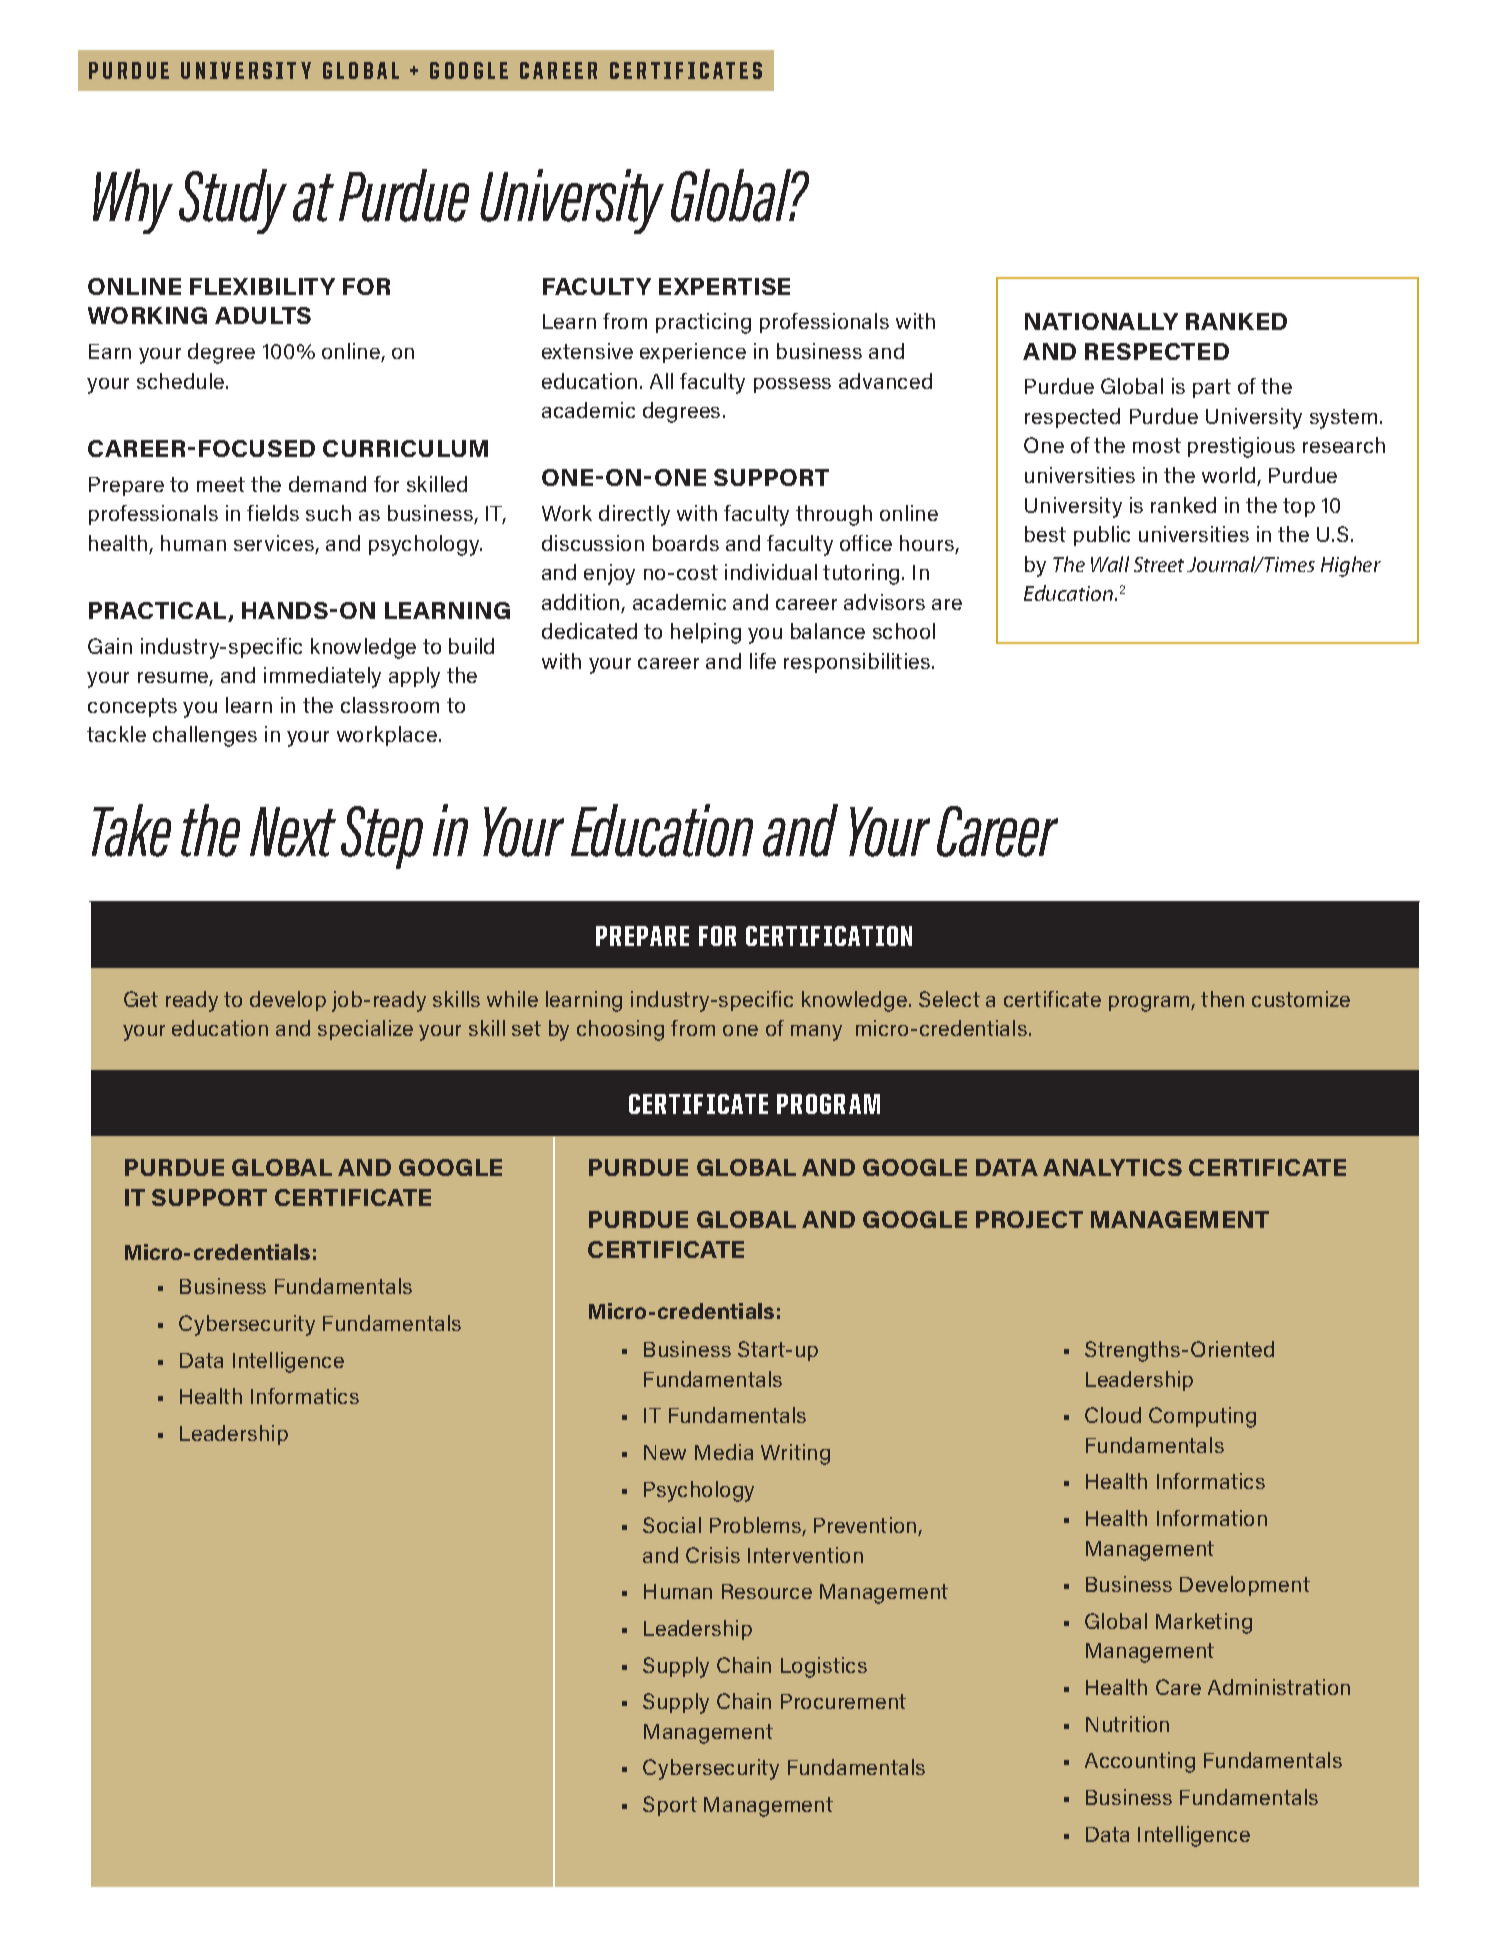  Describe the element at coordinates (1140, 1762) in the page. I see `Accounting` at that location.
